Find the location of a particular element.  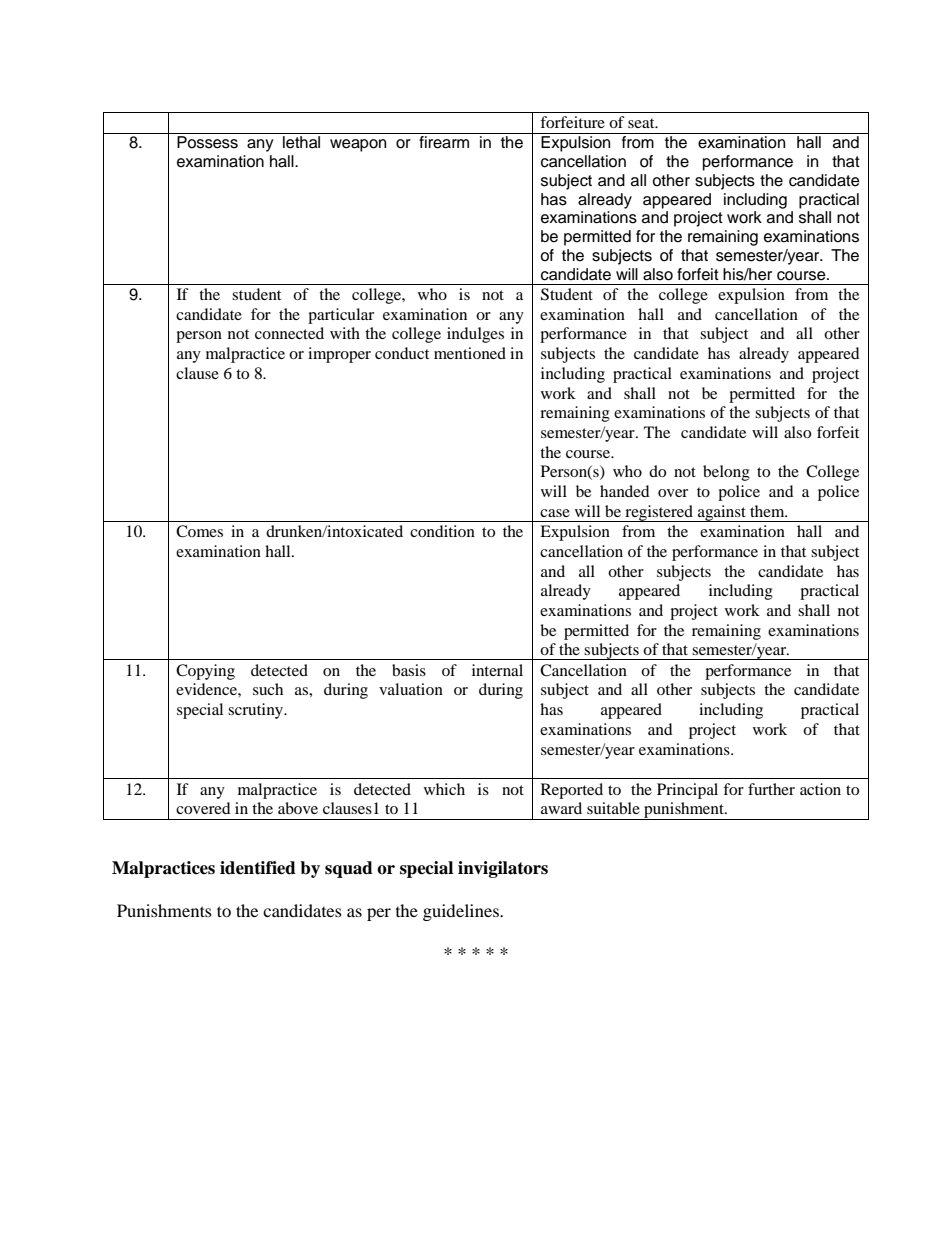

case is located at coordinates (555, 513).
